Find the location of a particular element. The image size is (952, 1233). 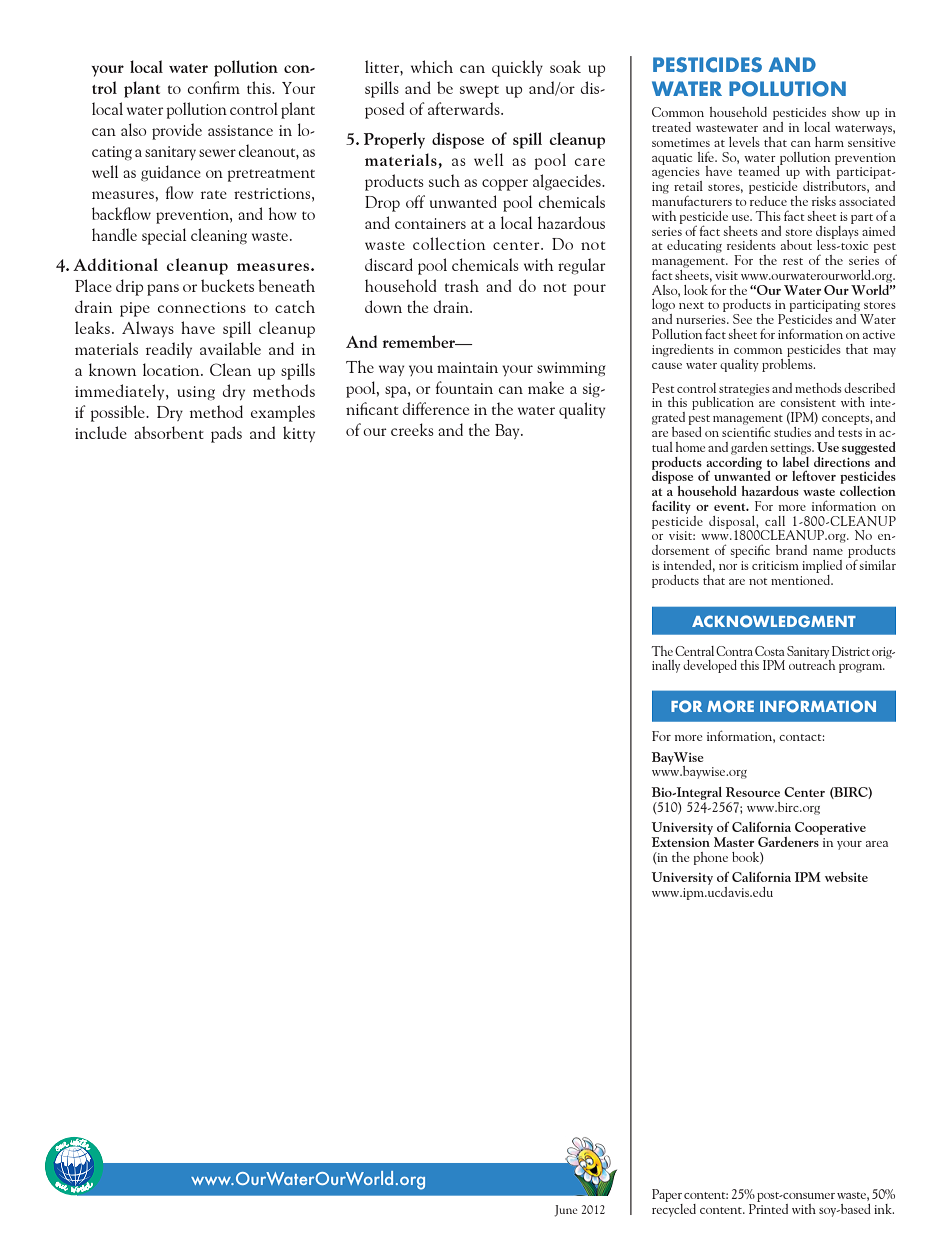

show is located at coordinates (846, 112).
